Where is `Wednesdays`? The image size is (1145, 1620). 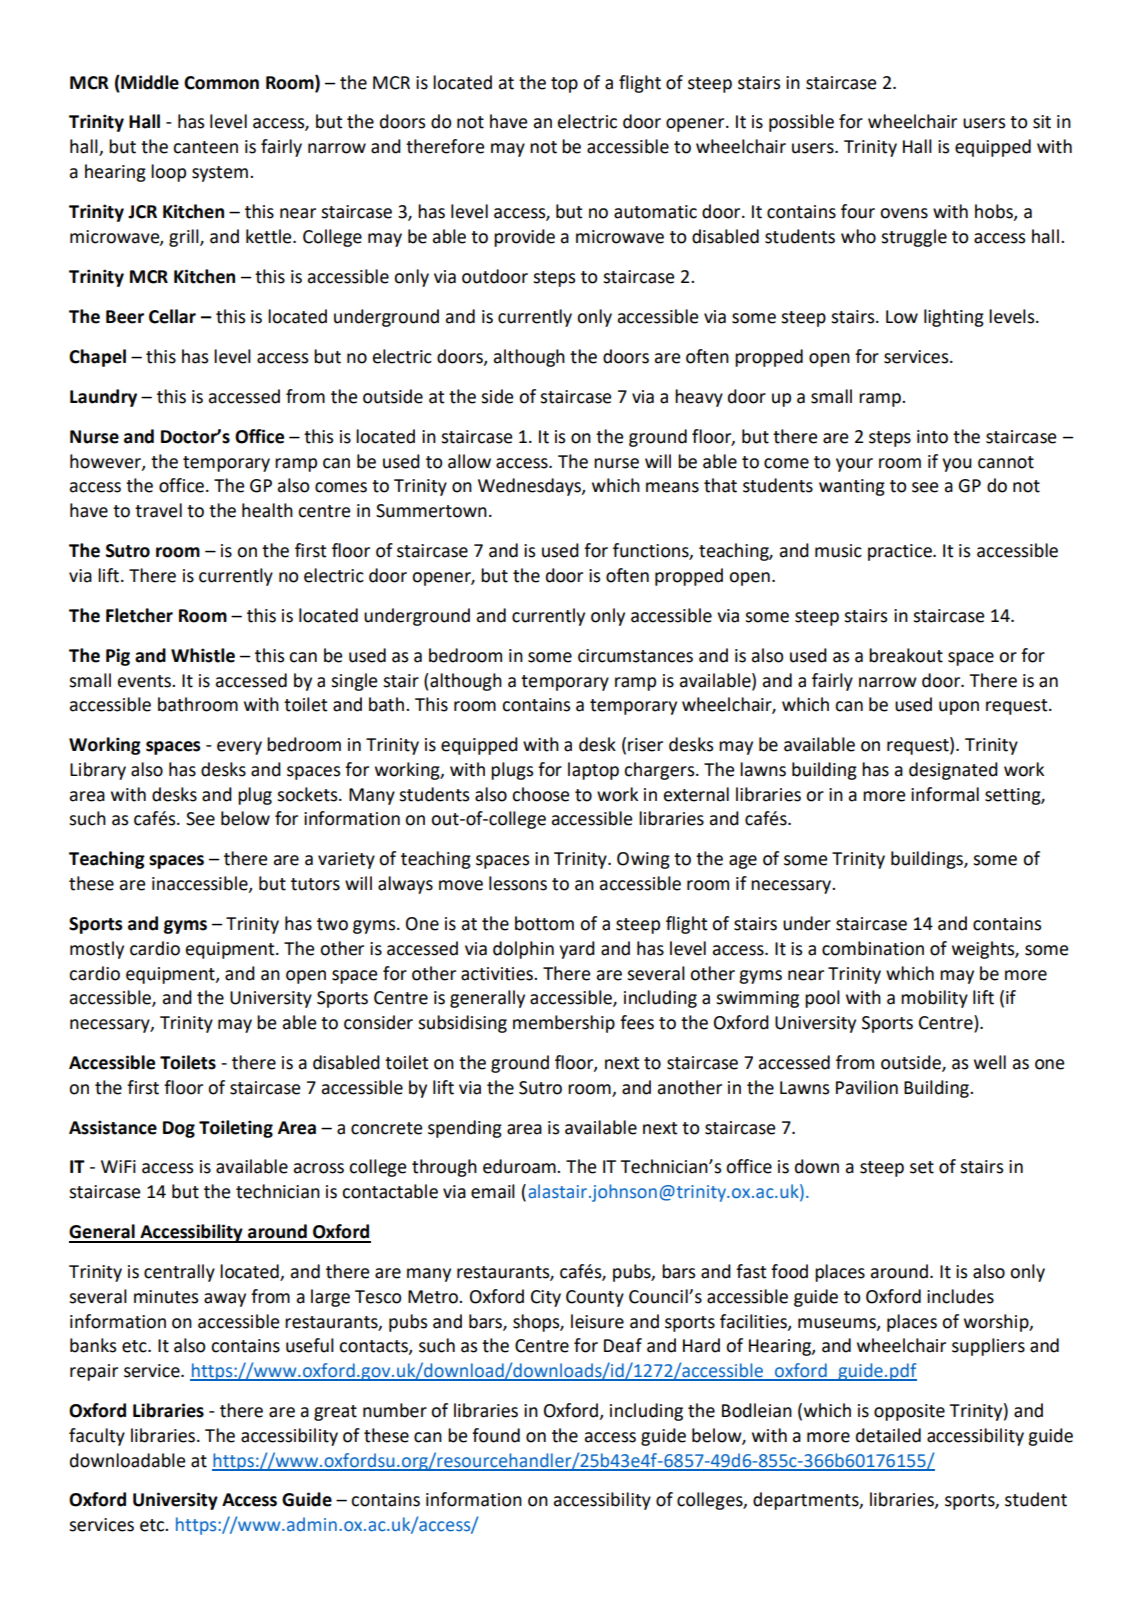
Wednesdays is located at coordinates (530, 487).
